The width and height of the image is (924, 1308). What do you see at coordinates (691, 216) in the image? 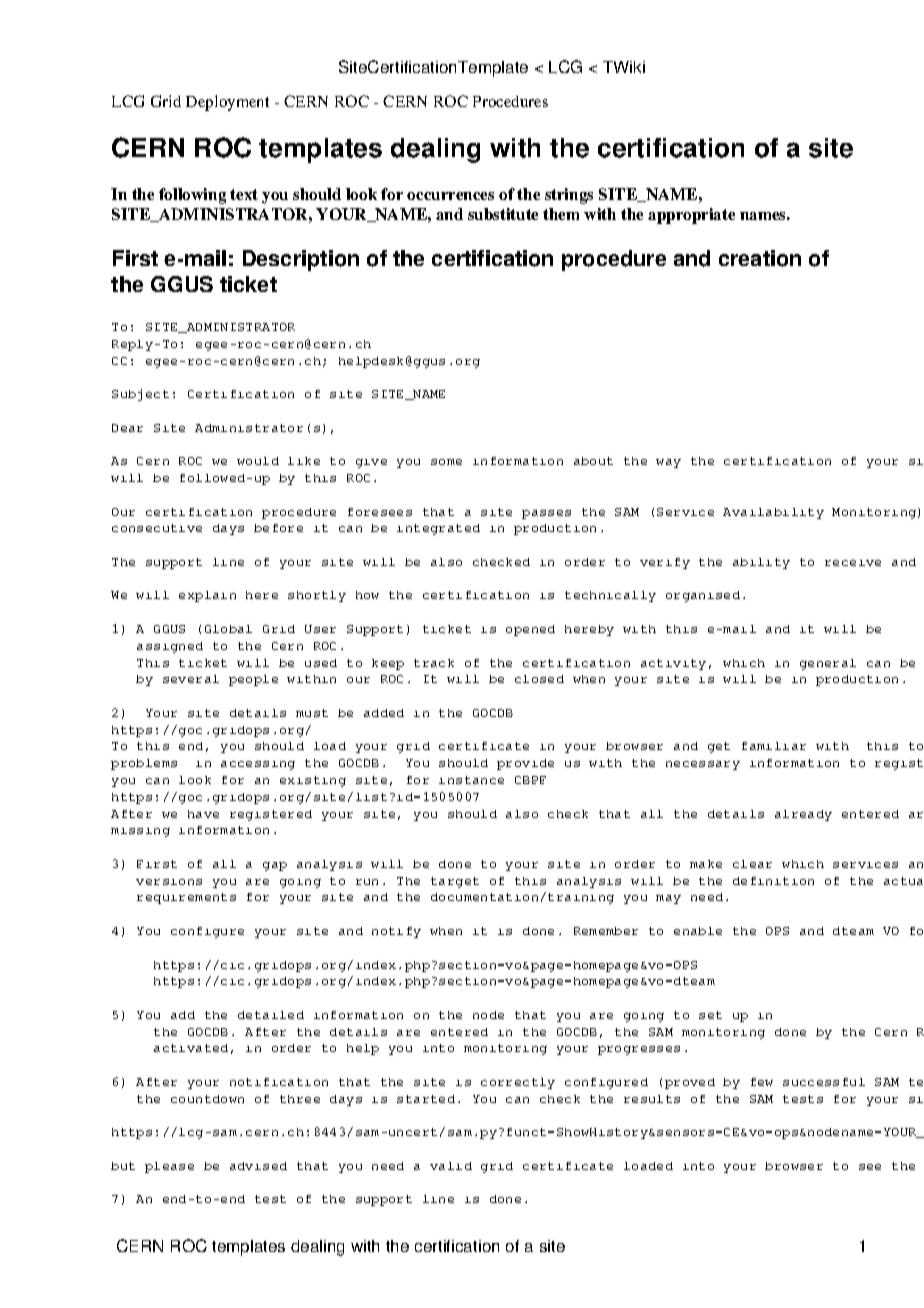
I see `appropriate` at bounding box center [691, 216].
